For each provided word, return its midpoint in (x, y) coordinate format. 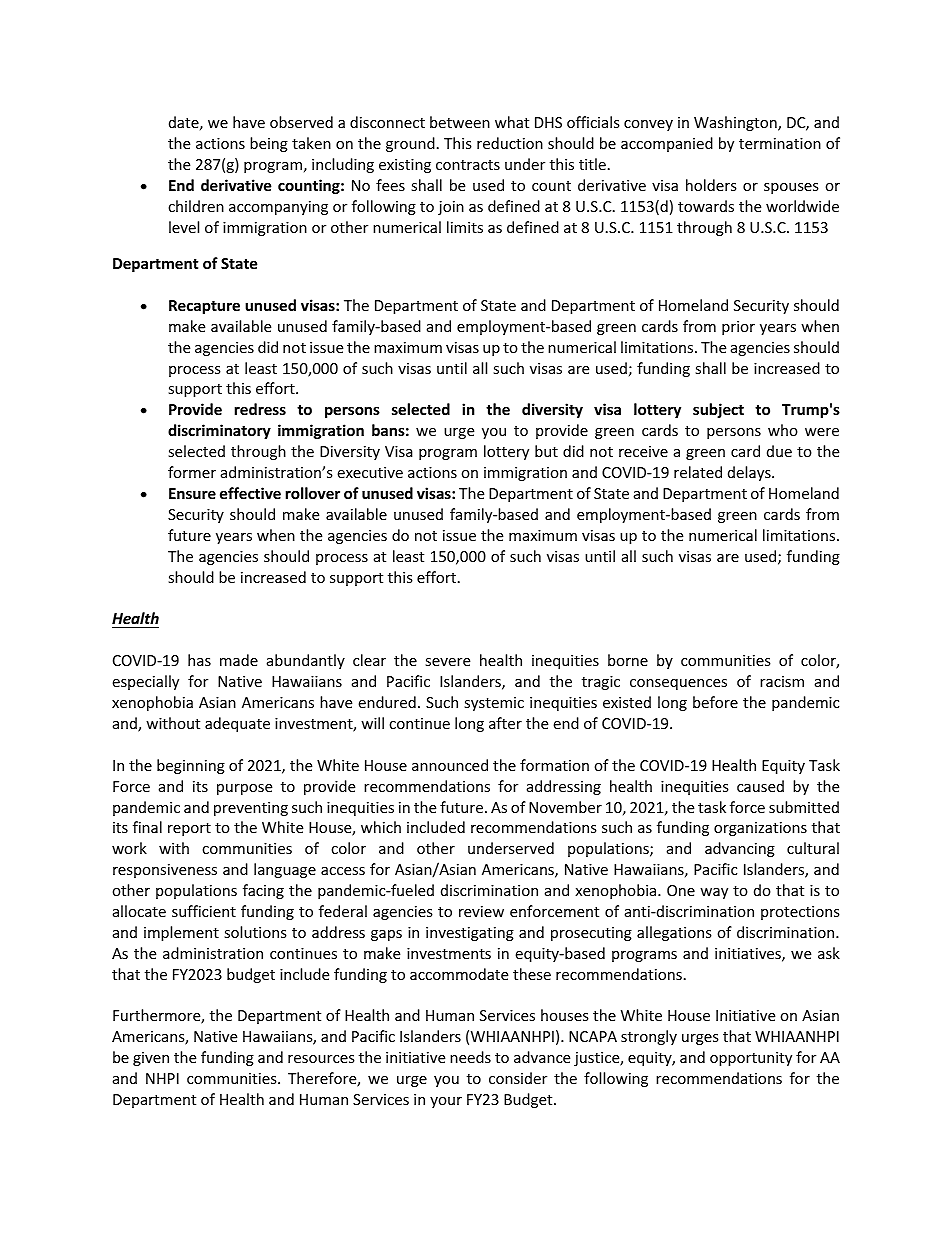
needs (470, 1057)
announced (450, 765)
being (269, 144)
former (192, 472)
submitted (804, 807)
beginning (191, 766)
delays (750, 473)
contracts (468, 165)
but (546, 451)
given (151, 1059)
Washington (736, 123)
